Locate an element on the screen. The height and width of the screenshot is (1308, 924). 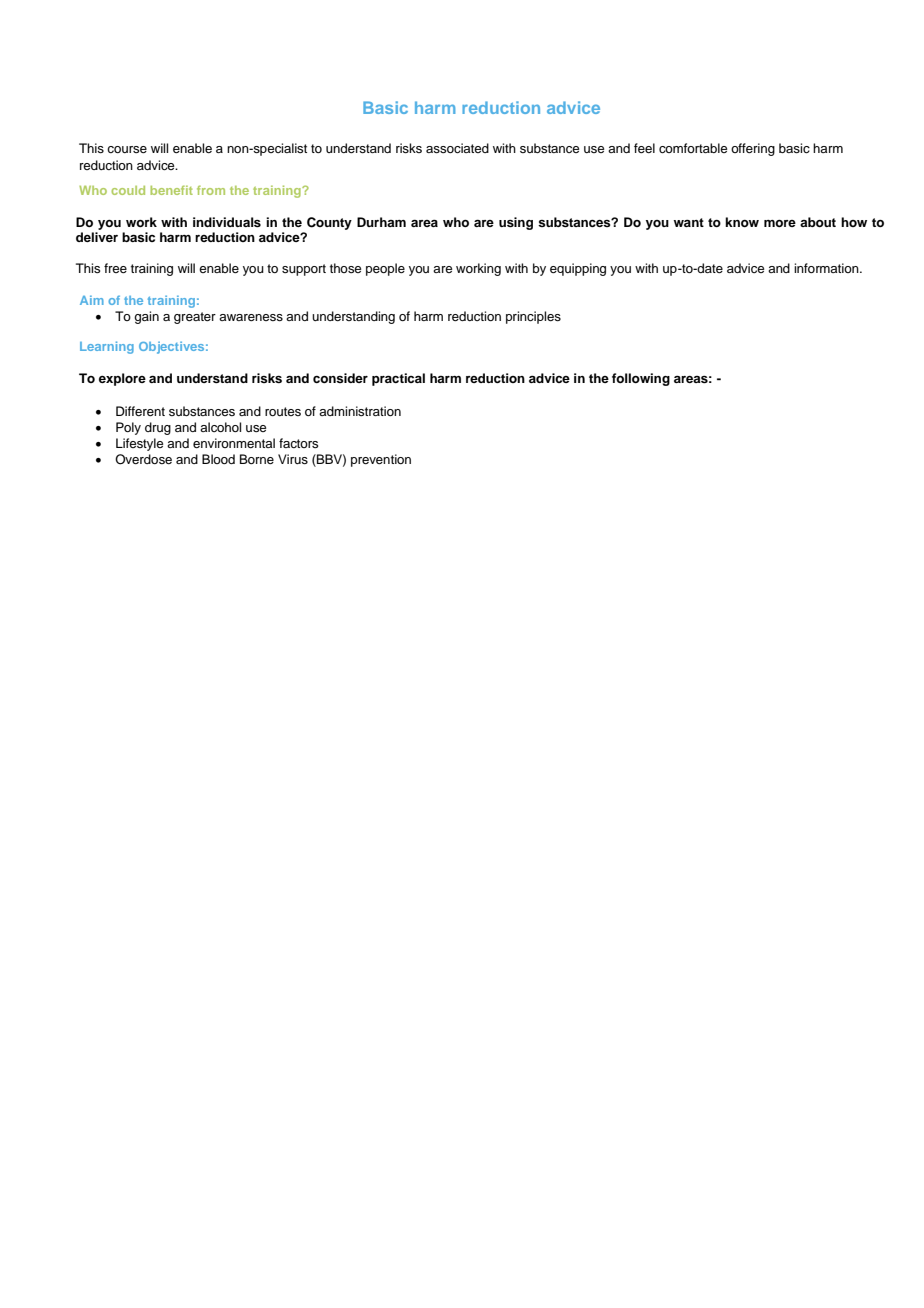
prevention is located at coordinates (381, 460).
